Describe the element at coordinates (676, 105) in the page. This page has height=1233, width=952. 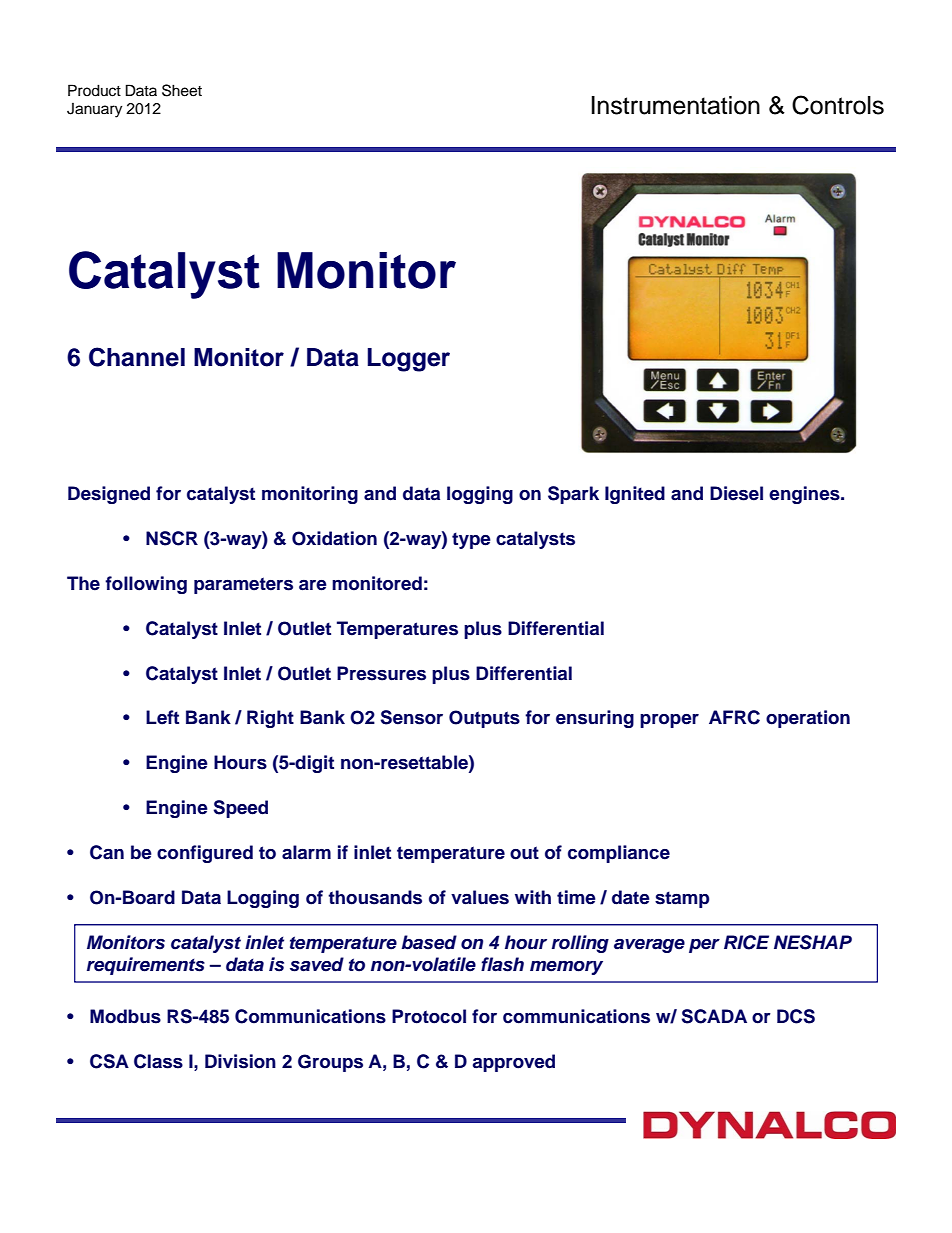
I see `Instrumentation` at that location.
